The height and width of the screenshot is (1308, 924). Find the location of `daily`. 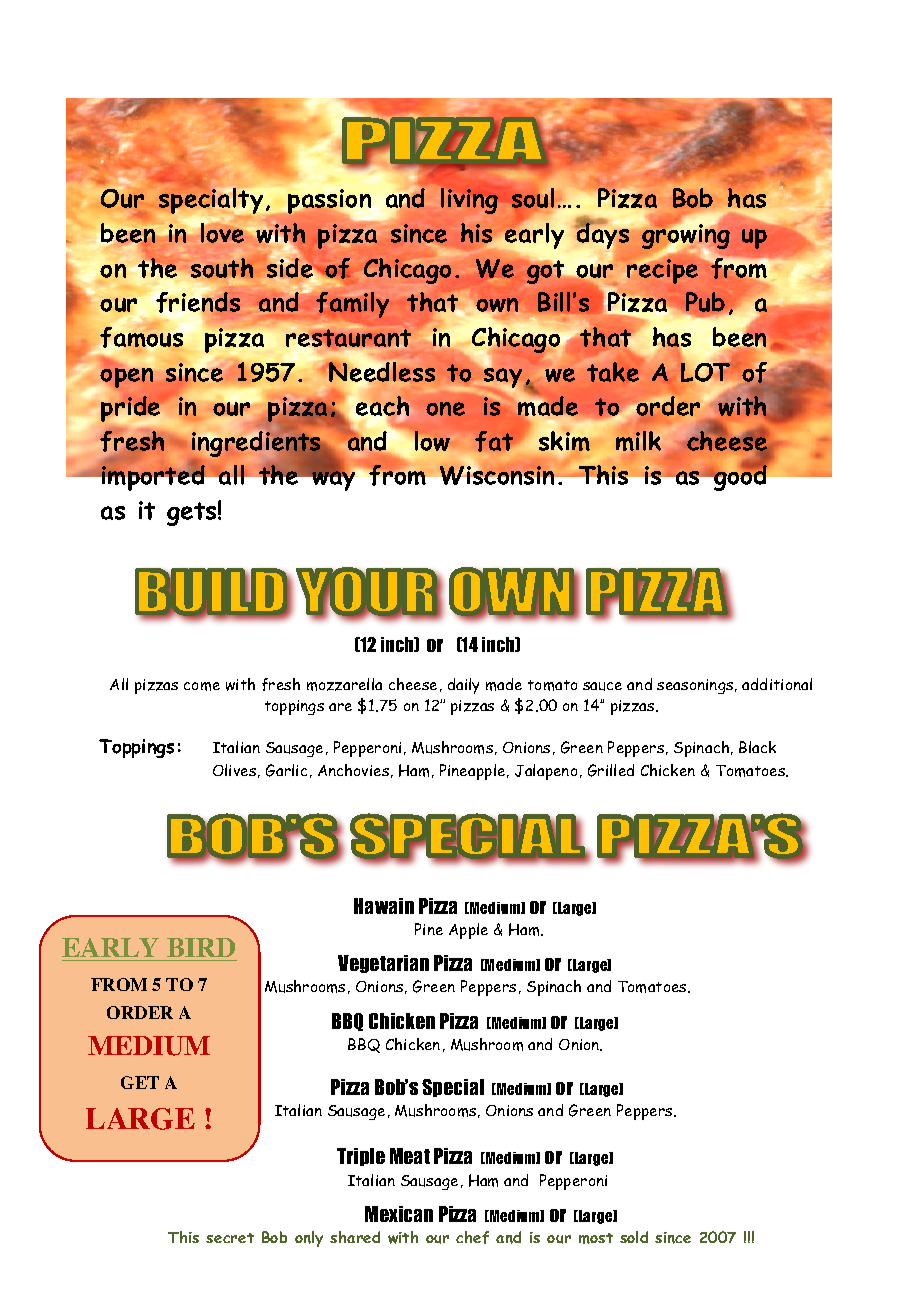

daily is located at coordinates (463, 686).
